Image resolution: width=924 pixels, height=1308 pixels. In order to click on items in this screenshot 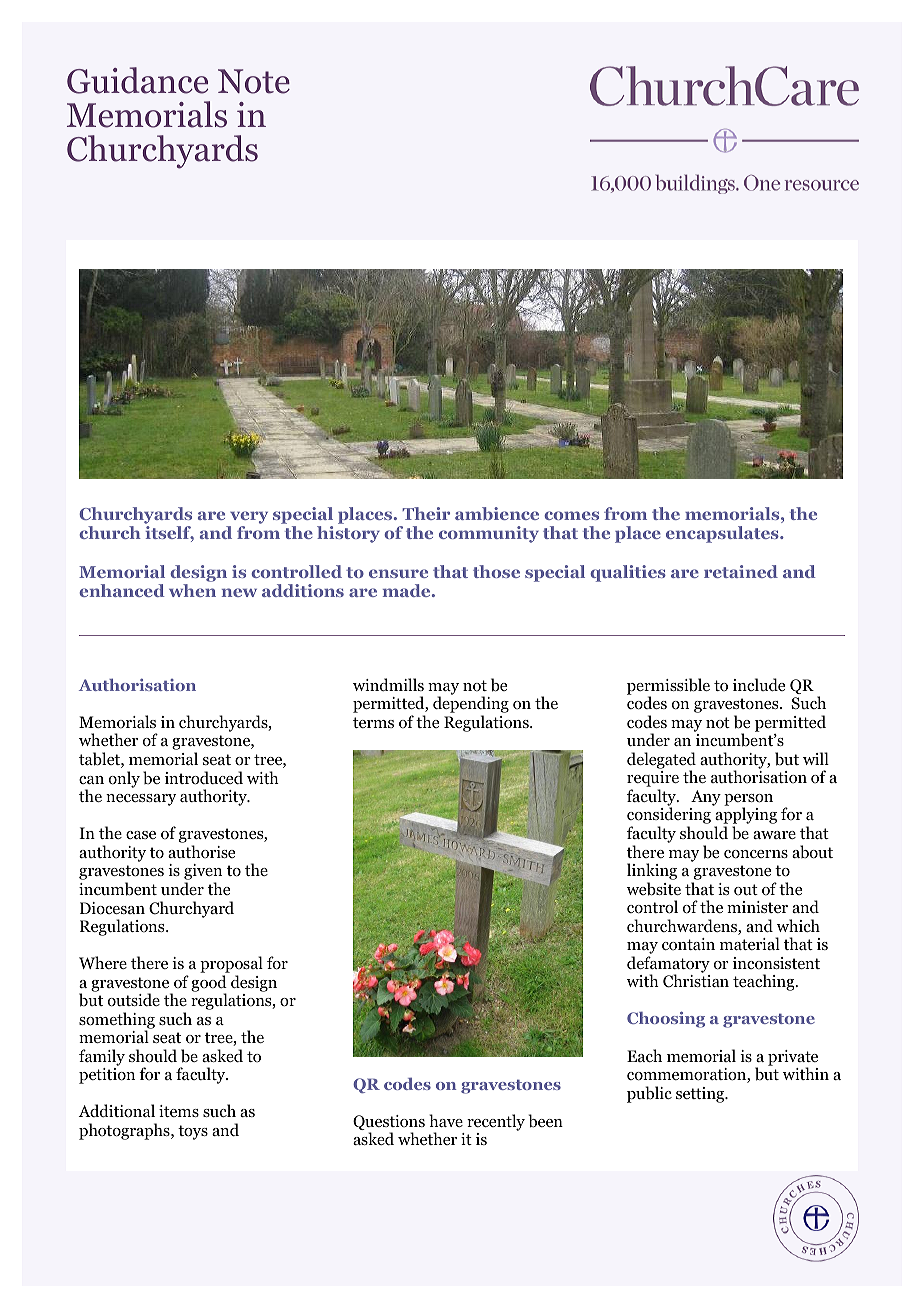, I will do `click(179, 1111)`.
